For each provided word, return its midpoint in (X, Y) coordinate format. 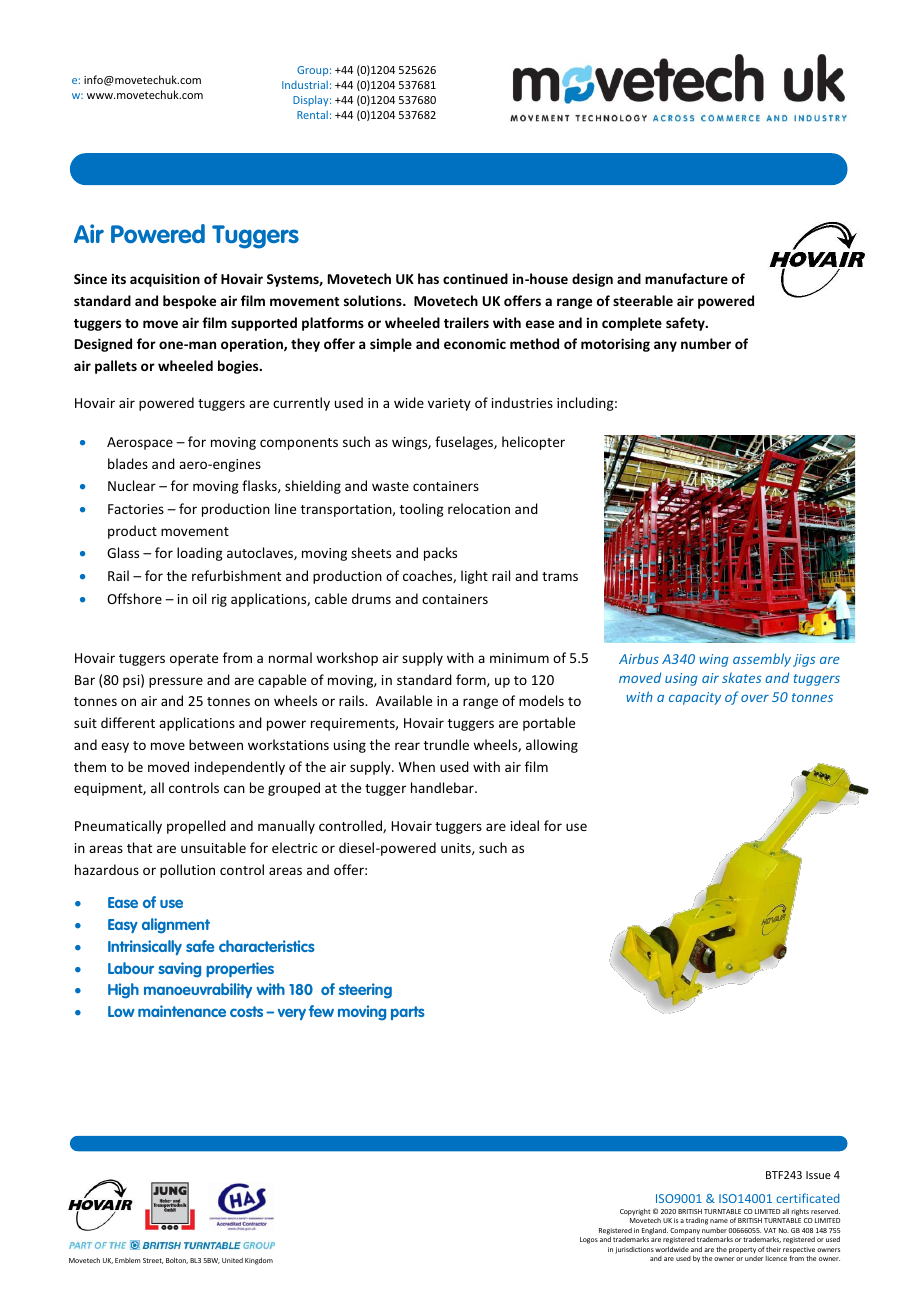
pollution (187, 871)
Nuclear (132, 485)
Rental (312, 114)
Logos (589, 1240)
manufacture (686, 278)
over (755, 698)
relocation (479, 508)
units (457, 849)
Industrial (305, 84)
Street (153, 1261)
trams (560, 576)
